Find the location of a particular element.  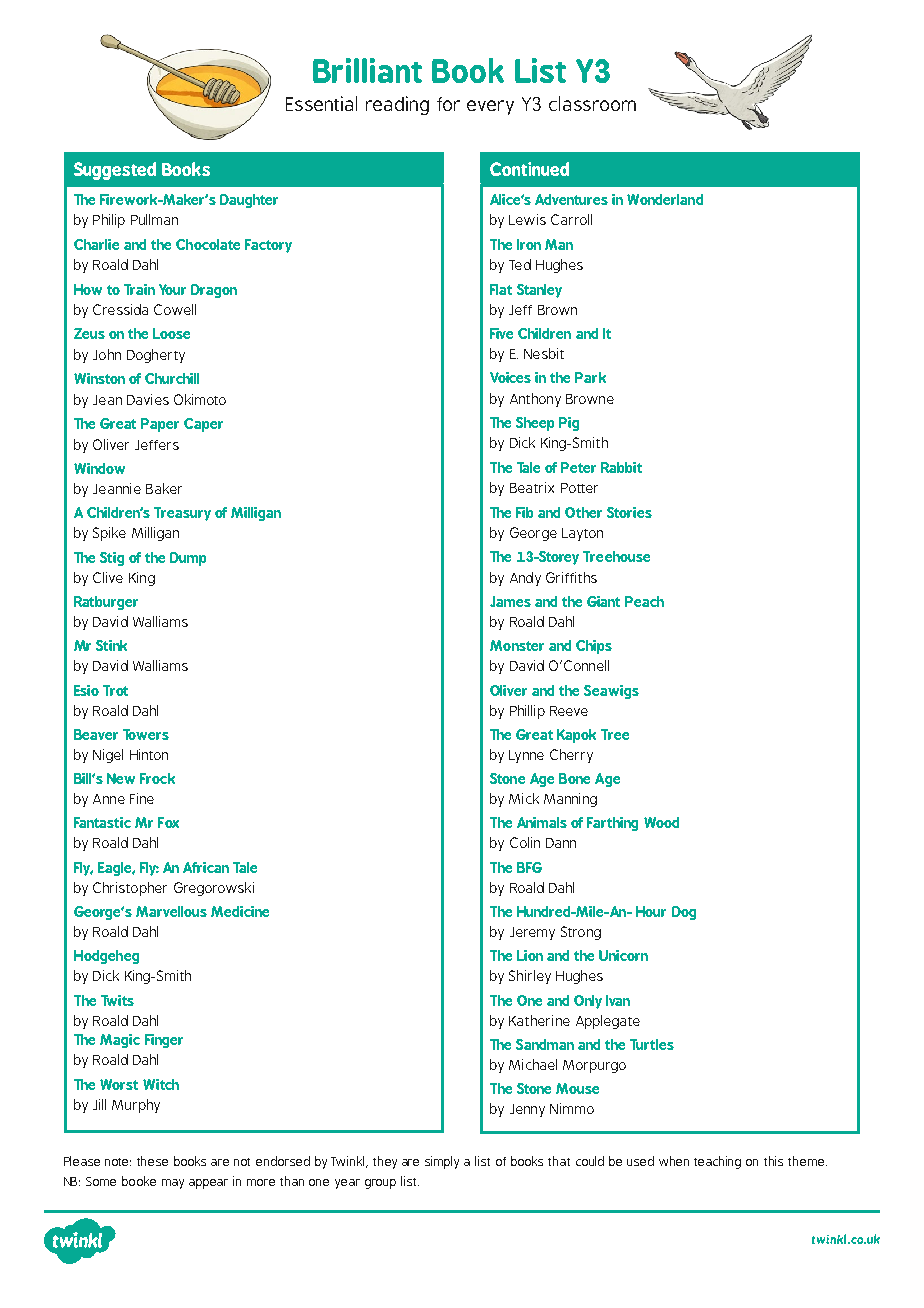

for is located at coordinates (448, 104).
